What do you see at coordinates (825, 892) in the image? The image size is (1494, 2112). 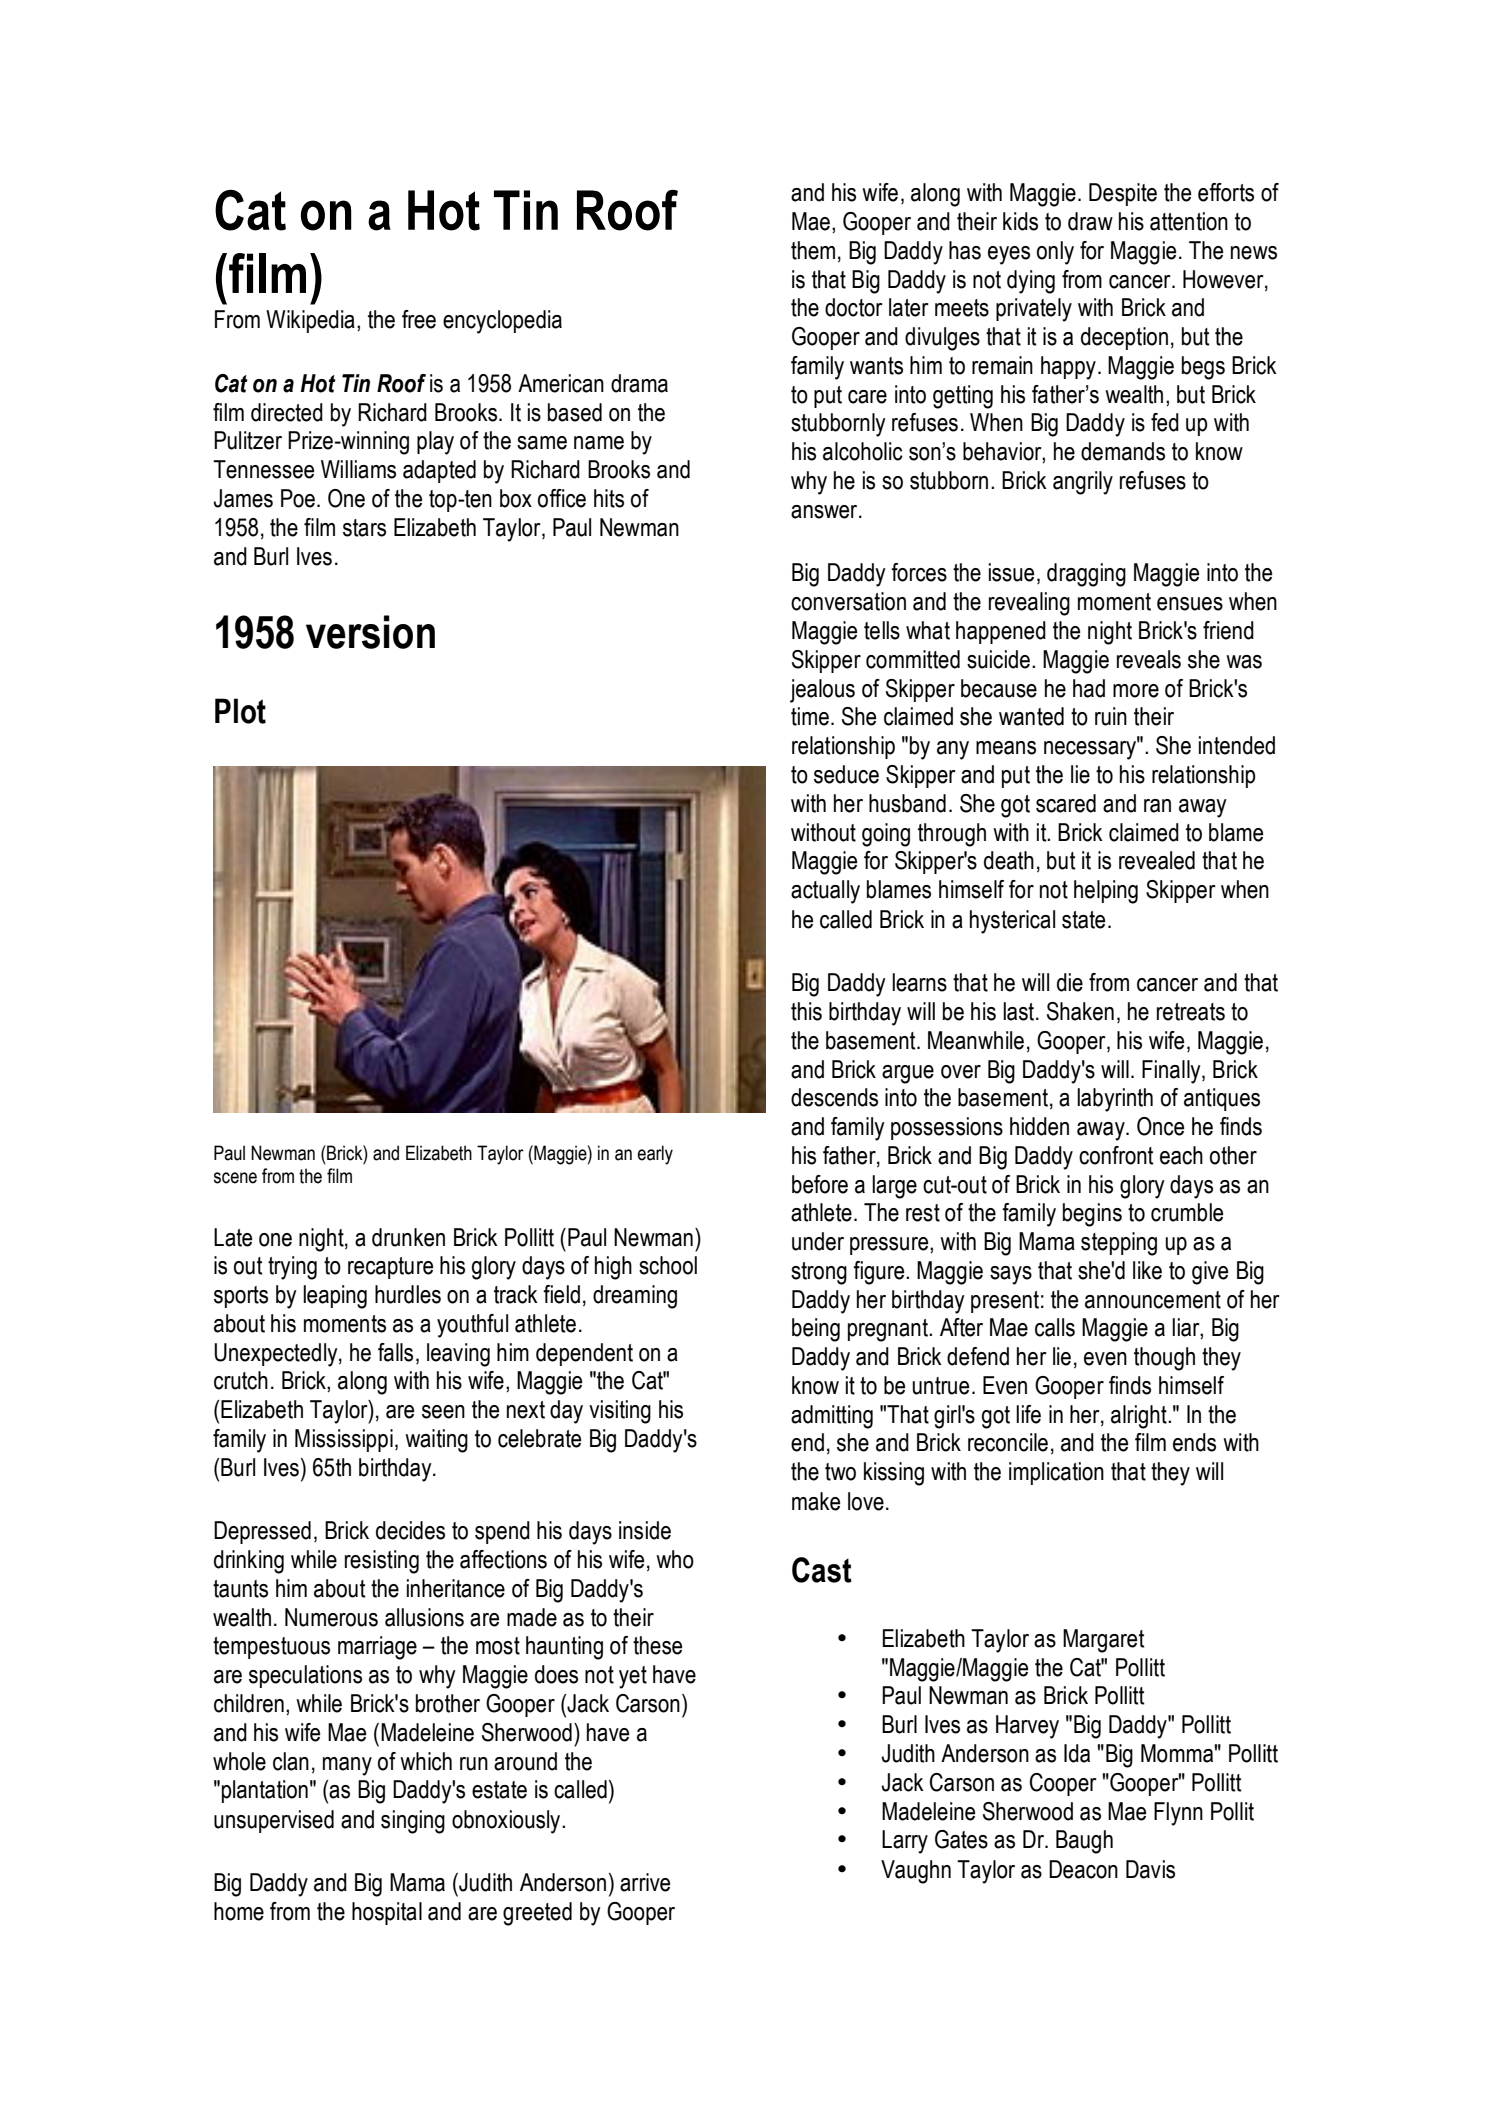 I see `actually` at bounding box center [825, 892].
